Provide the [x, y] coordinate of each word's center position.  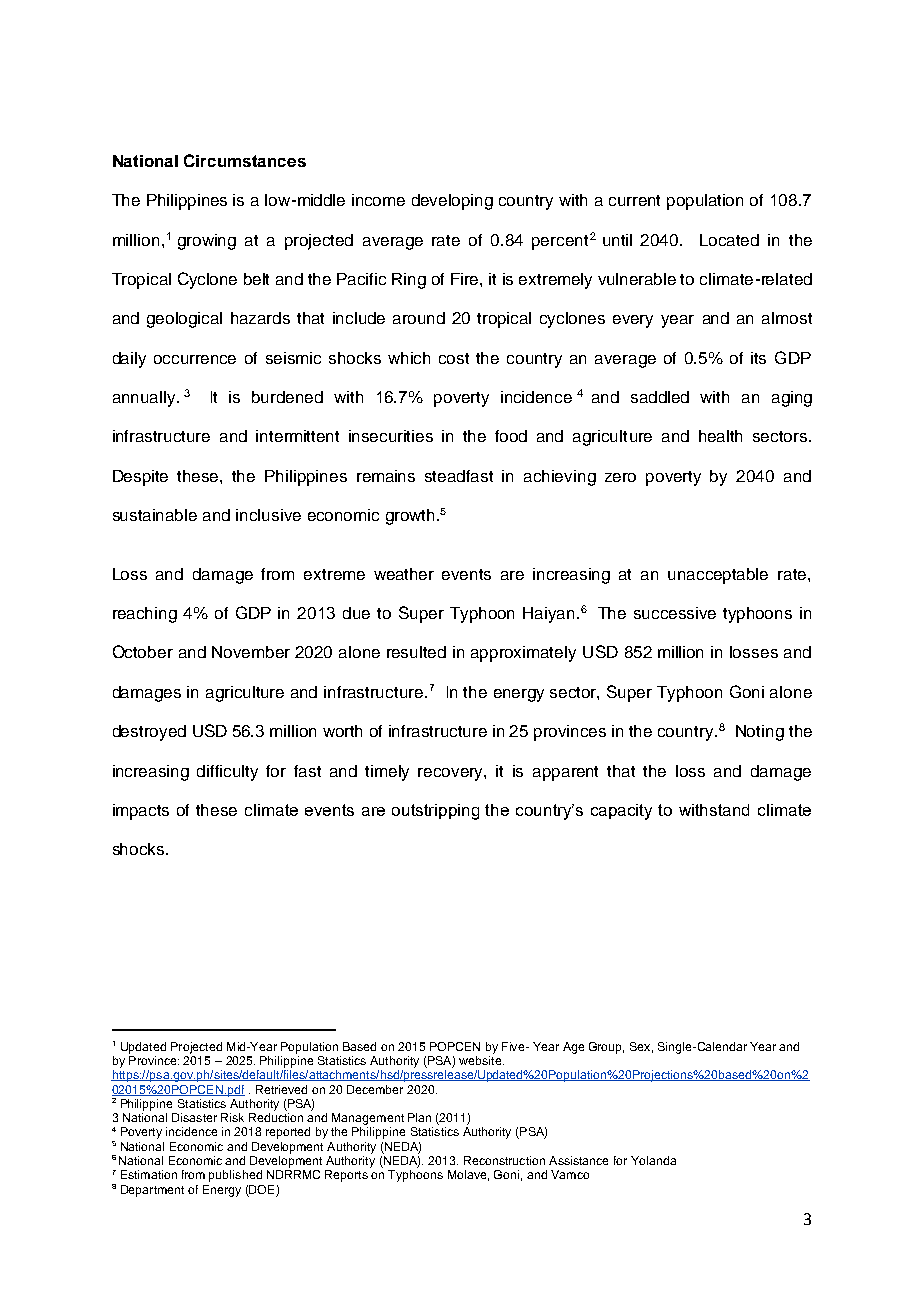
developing [452, 202]
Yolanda [653, 1160]
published [235, 1176]
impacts [141, 812]
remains [386, 476]
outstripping [435, 812]
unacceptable [718, 576]
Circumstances [245, 160]
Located [729, 240]
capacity [621, 812]
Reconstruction [504, 1160]
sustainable [155, 515]
